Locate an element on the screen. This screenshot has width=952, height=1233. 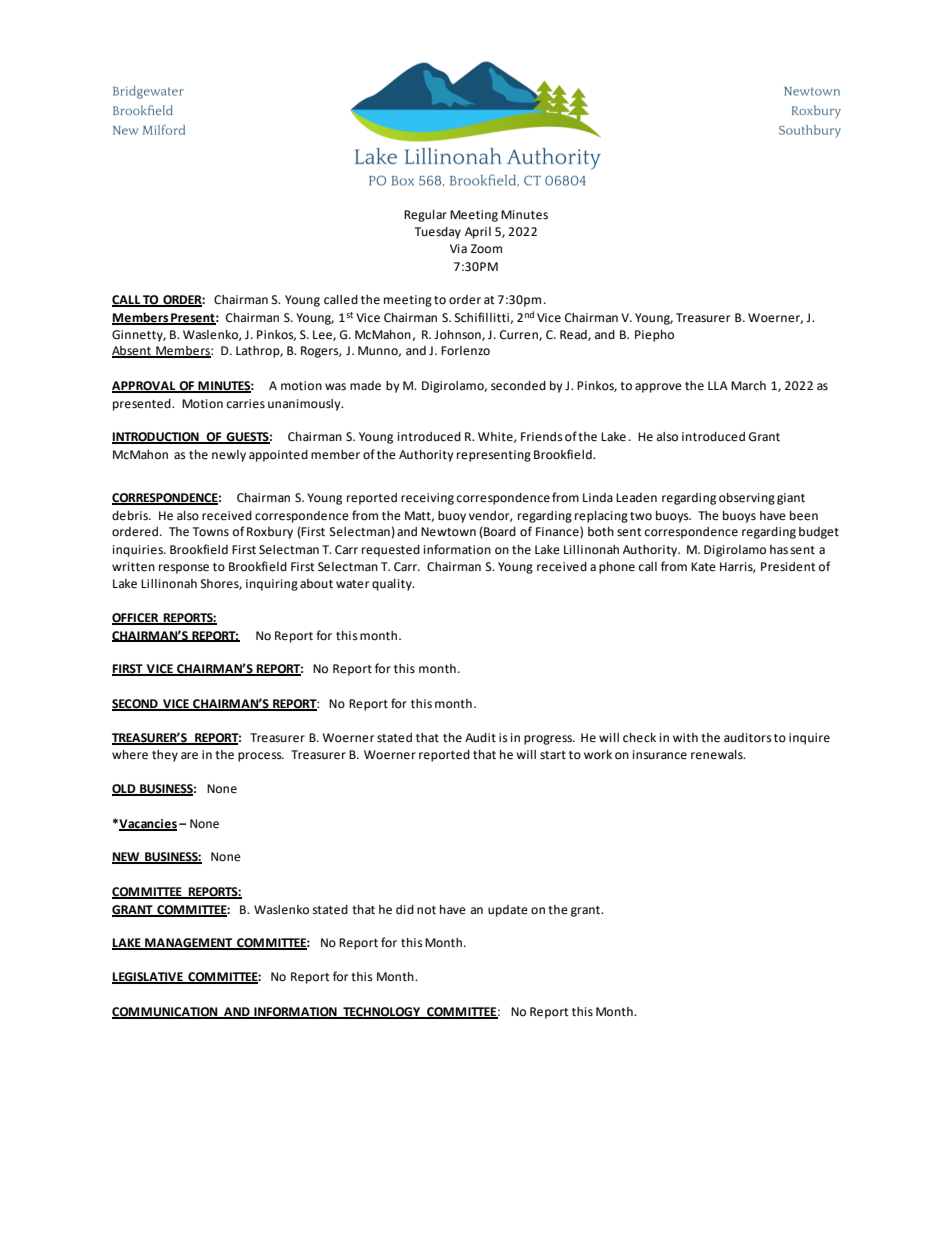
start is located at coordinates (553, 755).
